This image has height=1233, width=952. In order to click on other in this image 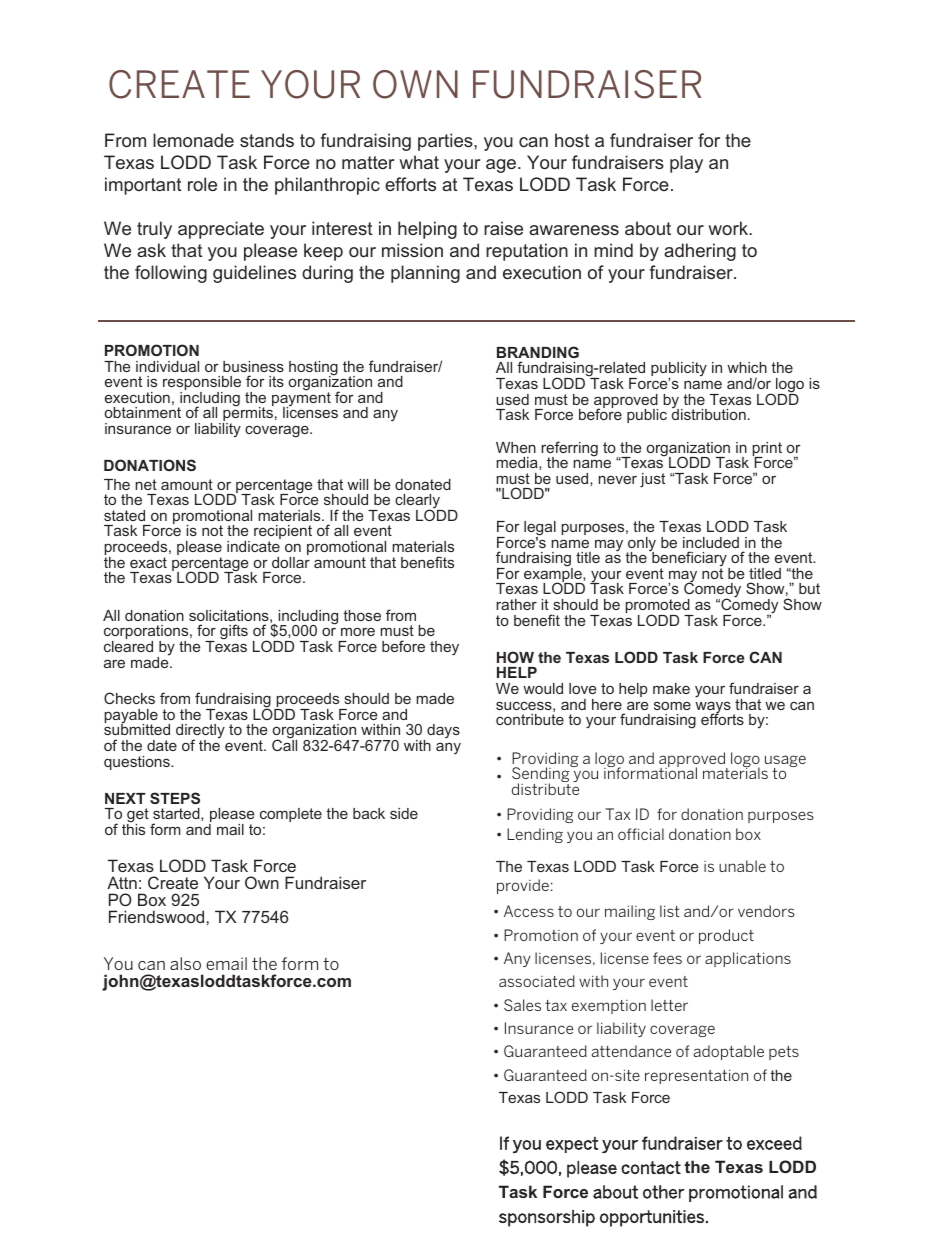, I will do `click(663, 1192)`.
